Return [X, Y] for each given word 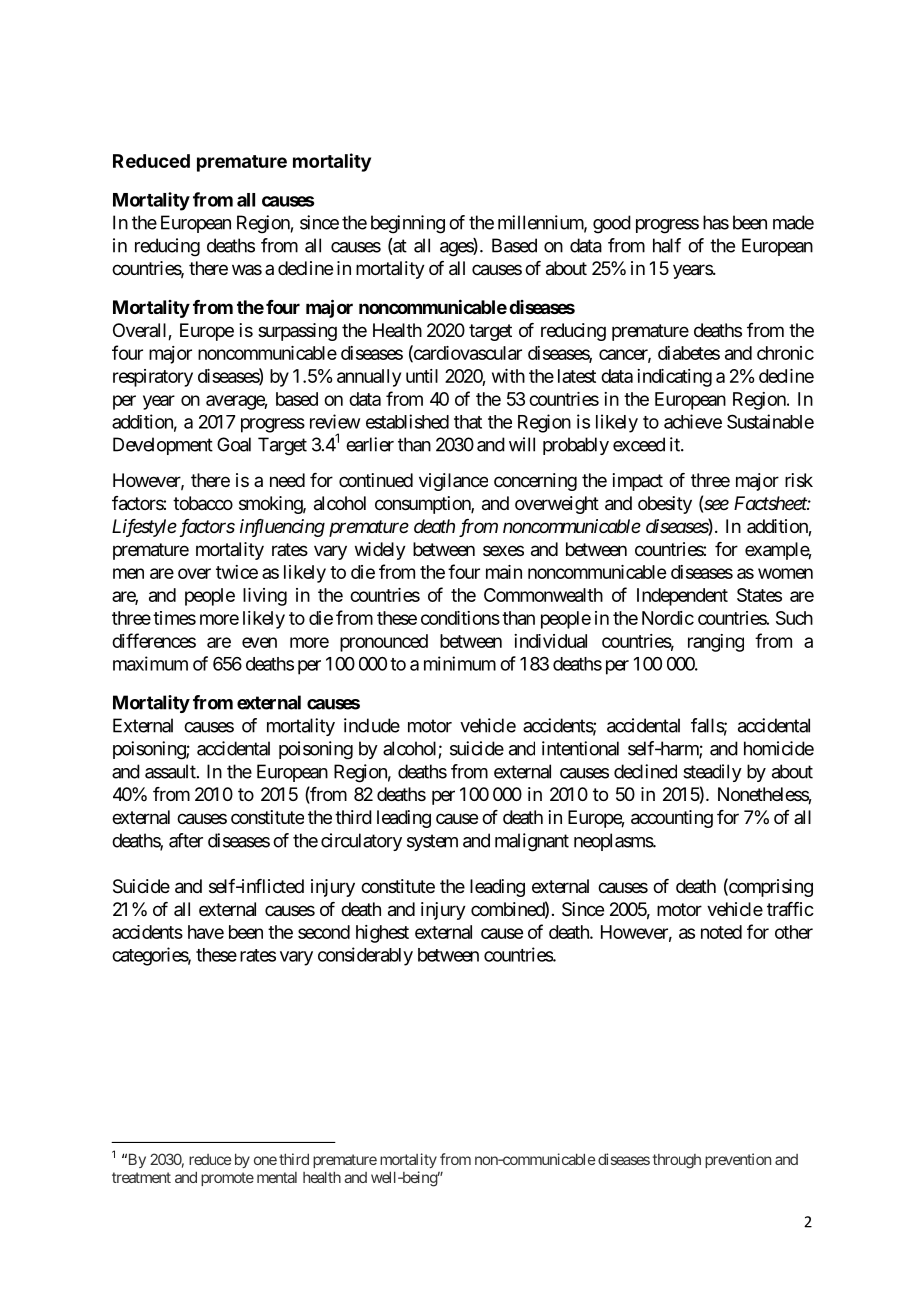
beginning [408, 224]
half [667, 245]
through [676, 1161]
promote [227, 1179]
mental [277, 1177]
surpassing [297, 332]
